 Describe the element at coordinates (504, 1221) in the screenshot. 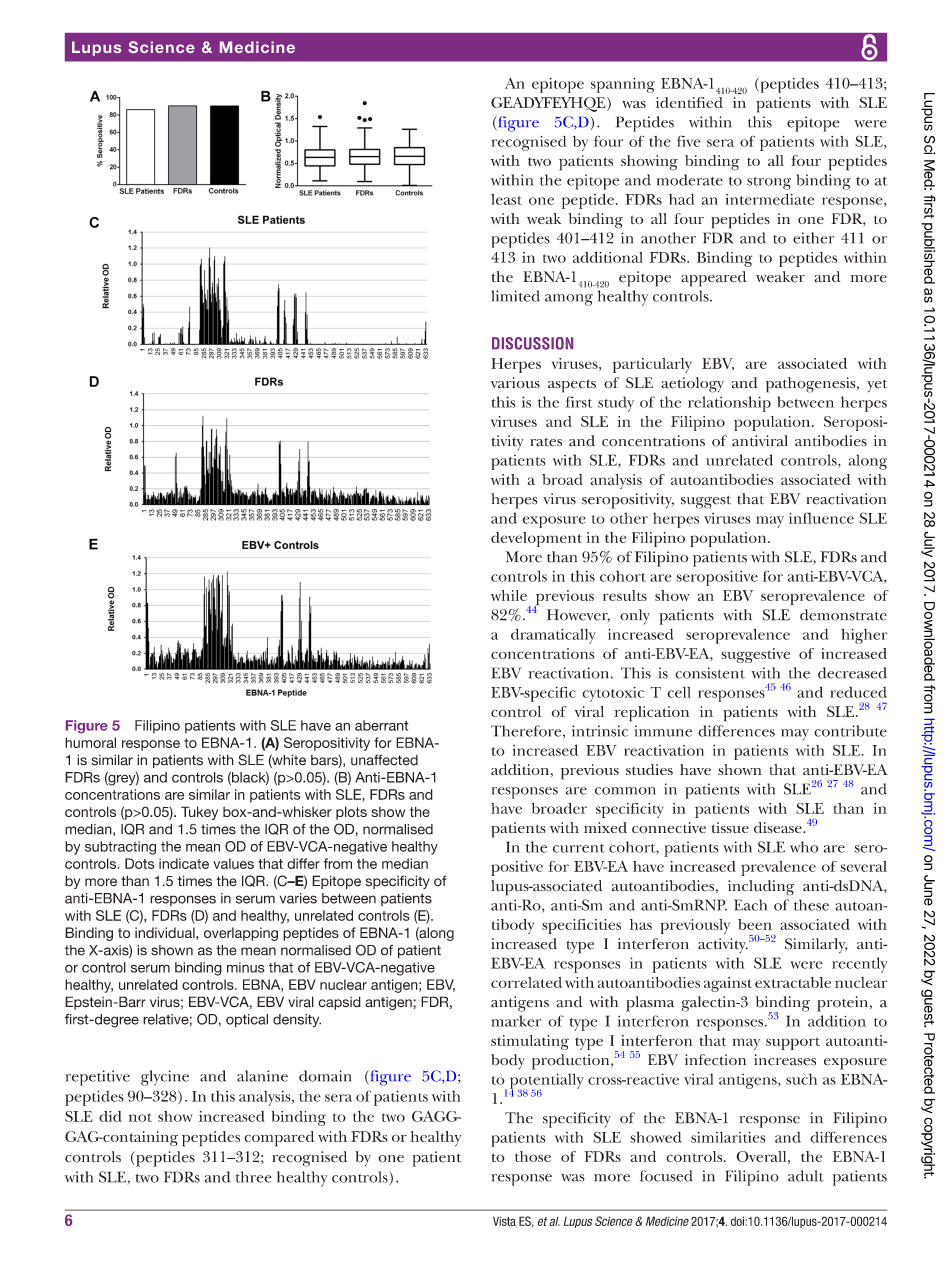

I see `Vista` at that location.
